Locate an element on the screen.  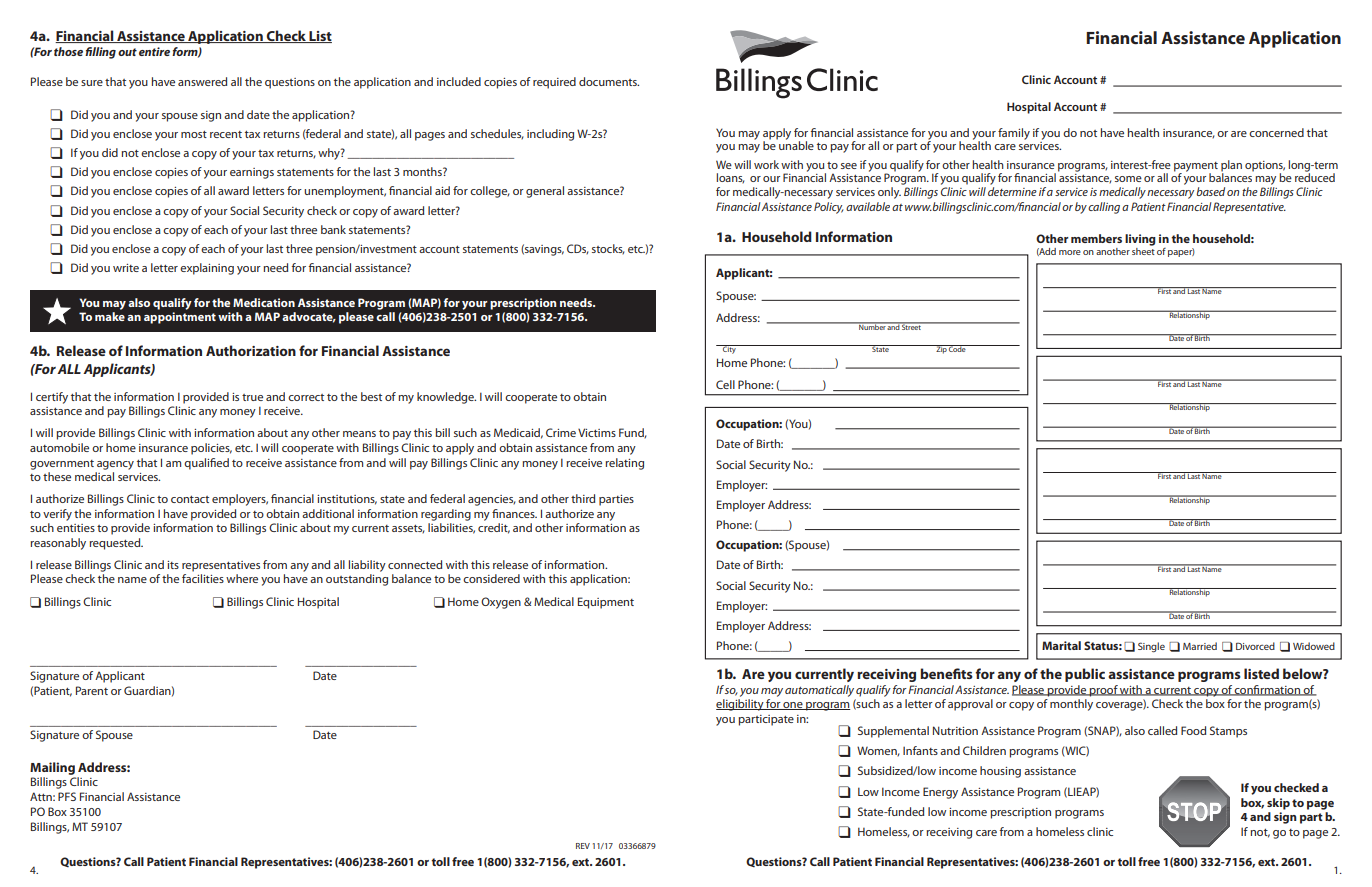
REV is located at coordinates (583, 846).
